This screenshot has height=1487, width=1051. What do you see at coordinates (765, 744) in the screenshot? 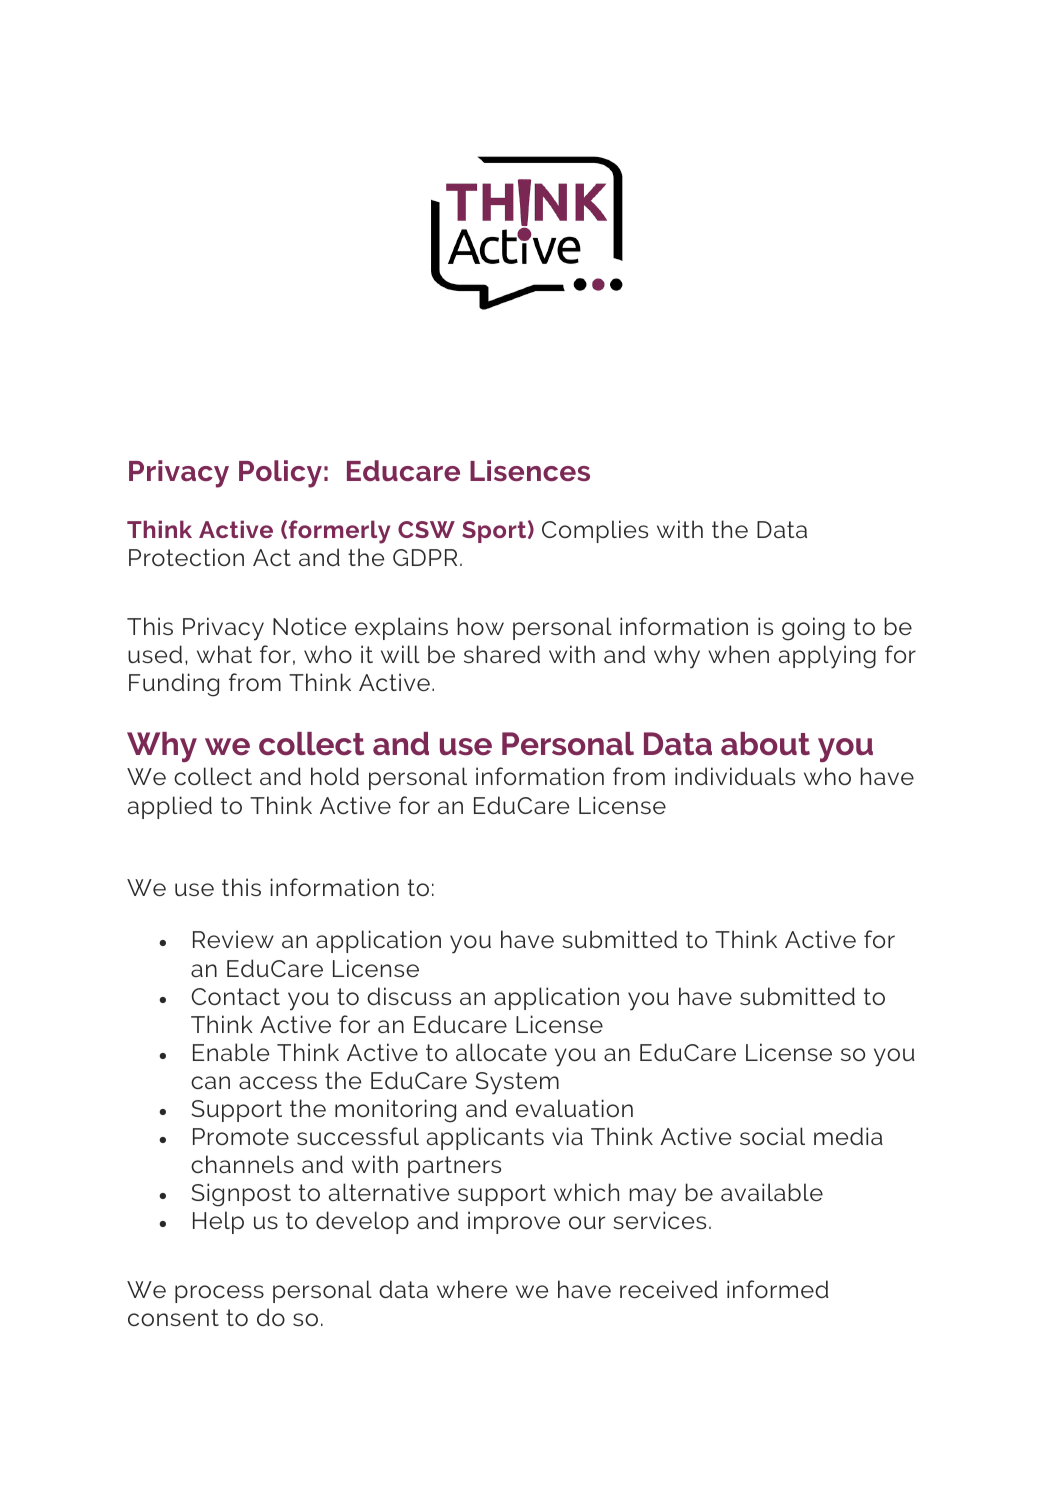
I see `about` at bounding box center [765, 744].
